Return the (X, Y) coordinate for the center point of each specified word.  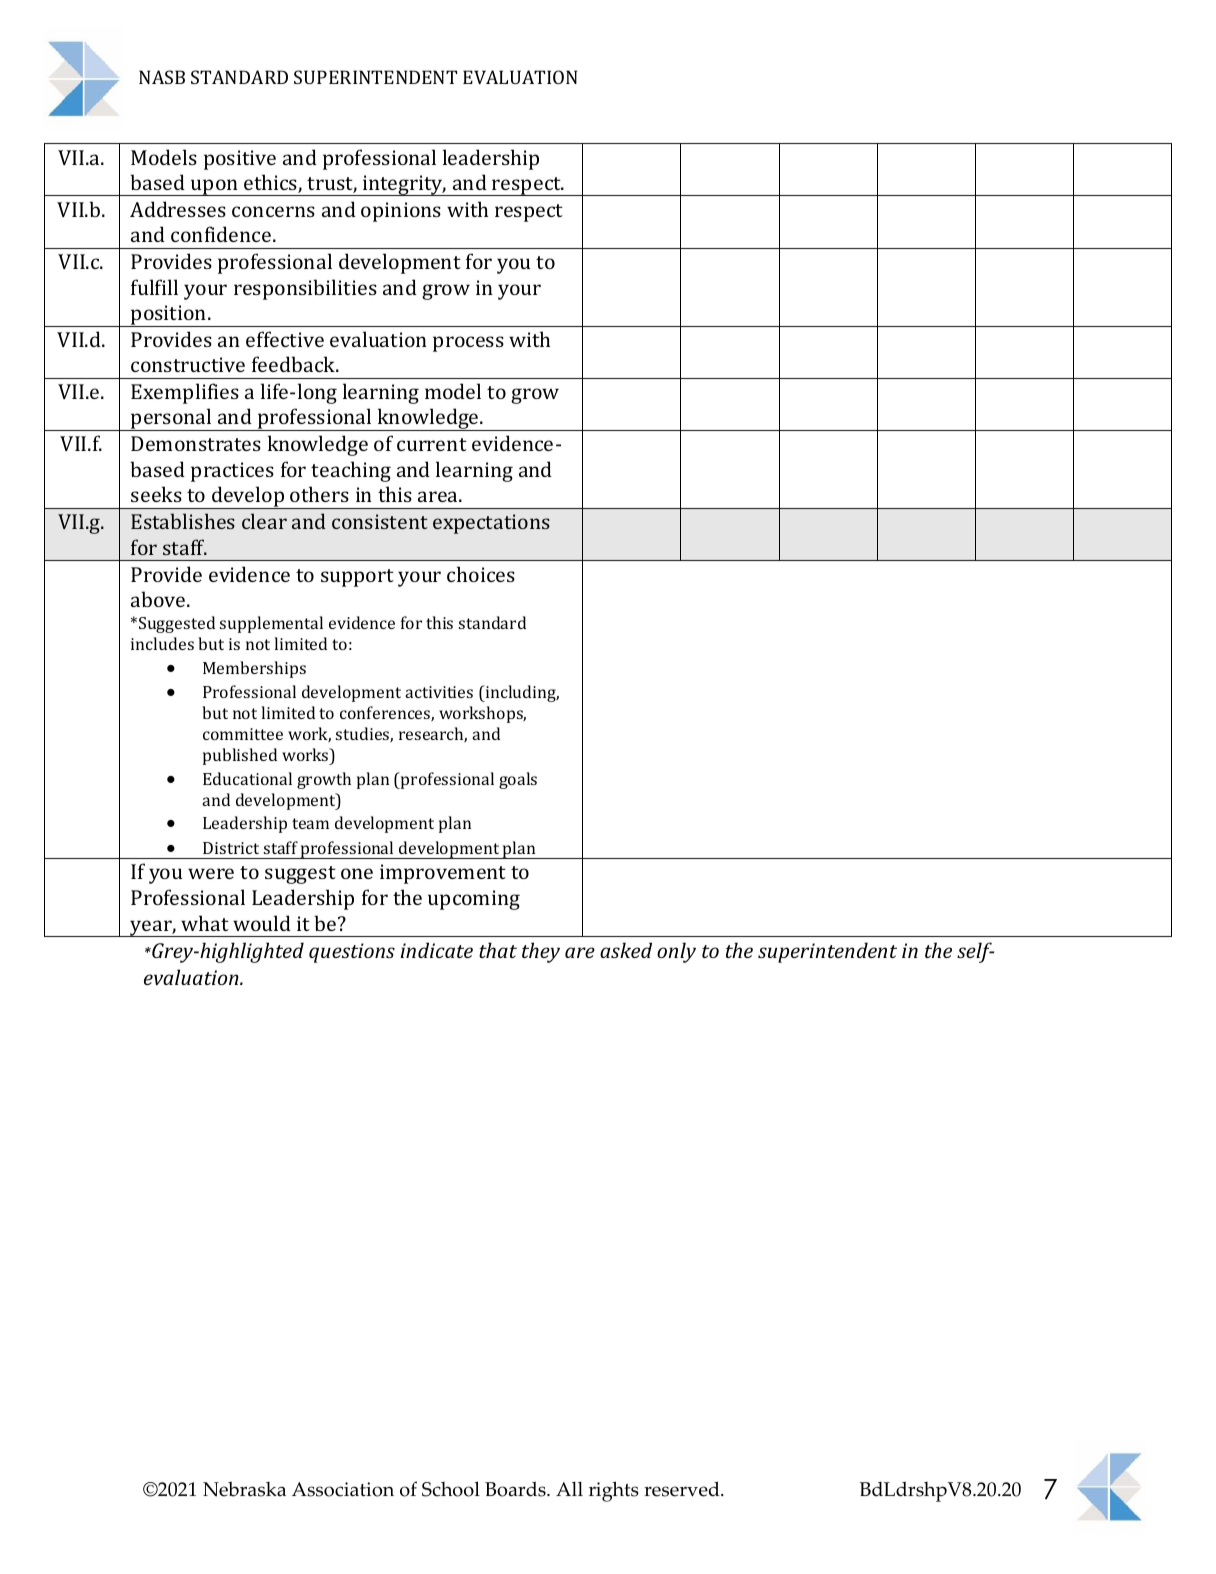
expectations (491, 524)
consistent (380, 521)
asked (626, 950)
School (451, 1489)
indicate (436, 950)
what (205, 923)
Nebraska (244, 1489)
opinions (401, 212)
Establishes (183, 521)
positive (240, 160)
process (468, 344)
